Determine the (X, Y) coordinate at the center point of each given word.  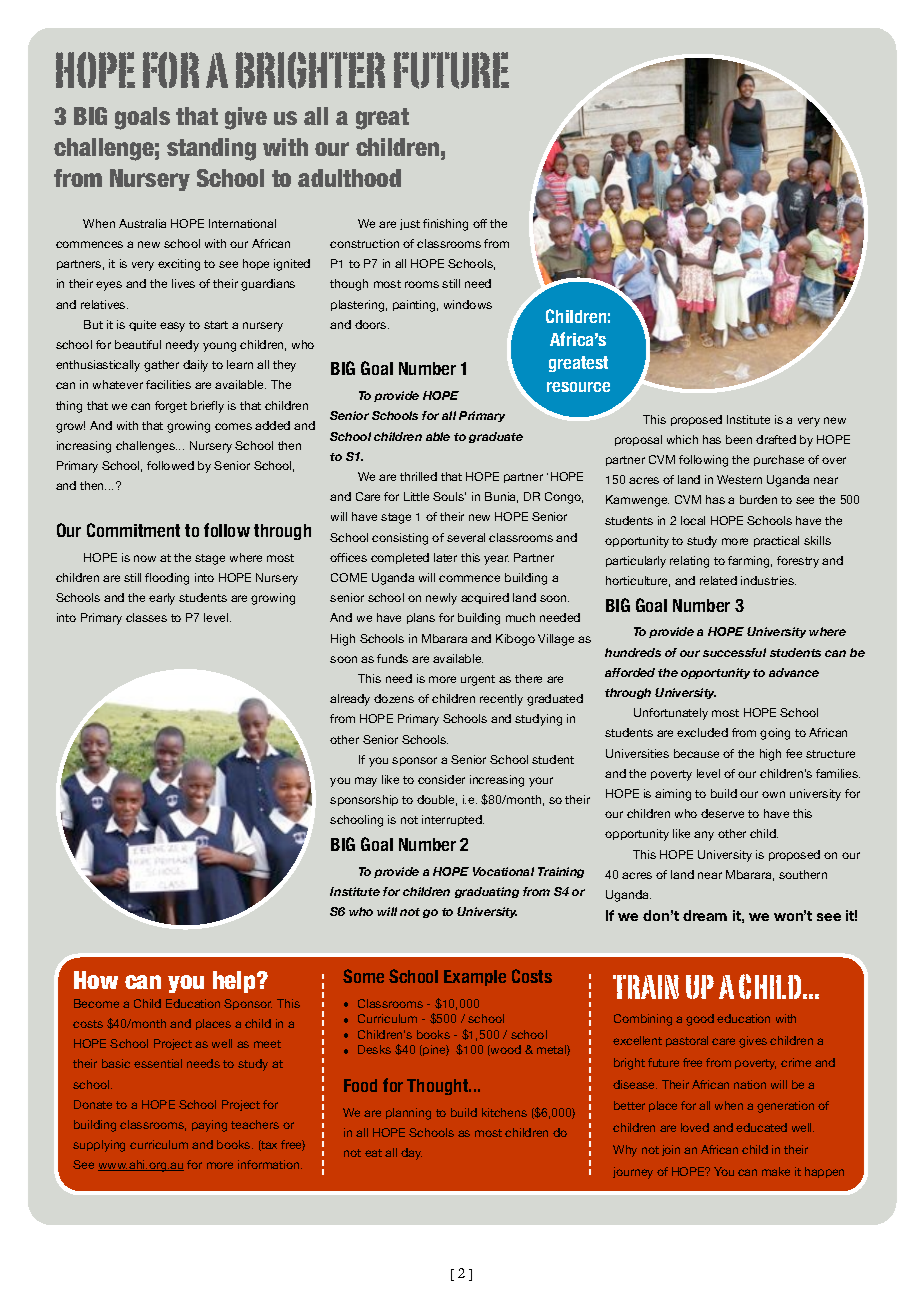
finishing (445, 225)
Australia (142, 223)
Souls (449, 496)
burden (758, 499)
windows (468, 304)
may (366, 782)
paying (209, 1126)
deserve (722, 813)
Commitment (133, 530)
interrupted (453, 820)
